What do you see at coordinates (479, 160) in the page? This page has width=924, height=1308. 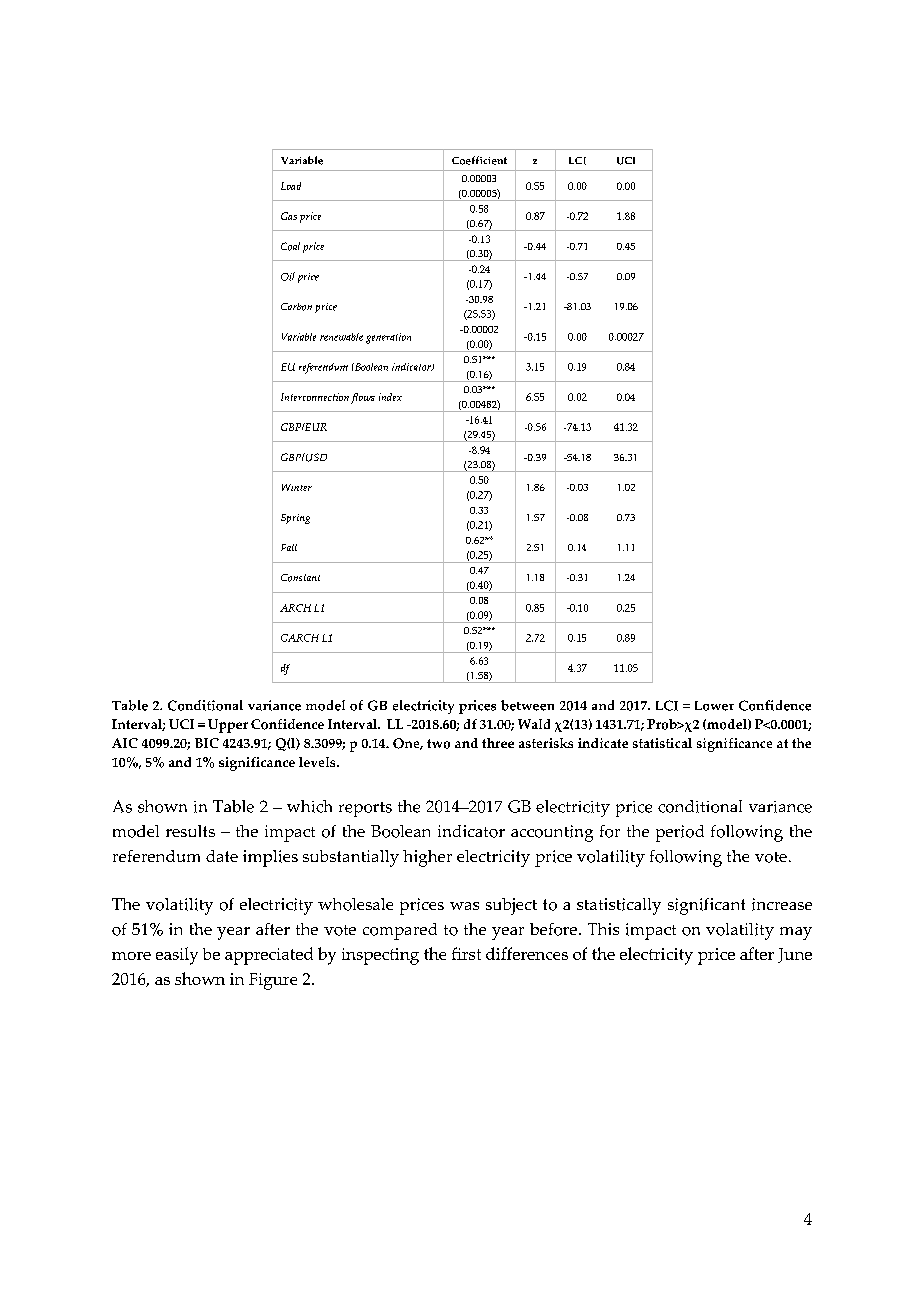 I see `Coefficient` at bounding box center [479, 160].
